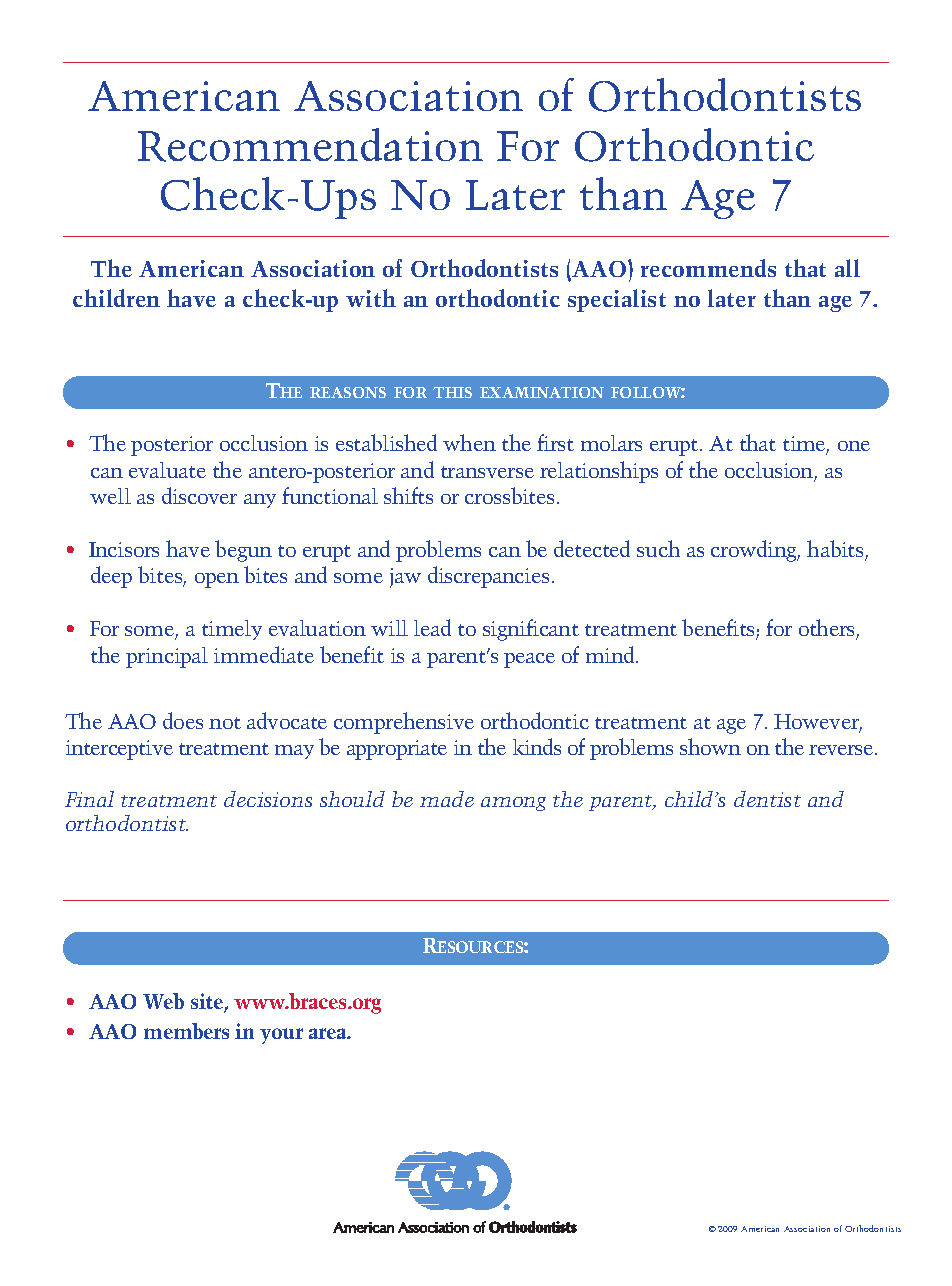  I want to click on Recommendation, so click(310, 145).
